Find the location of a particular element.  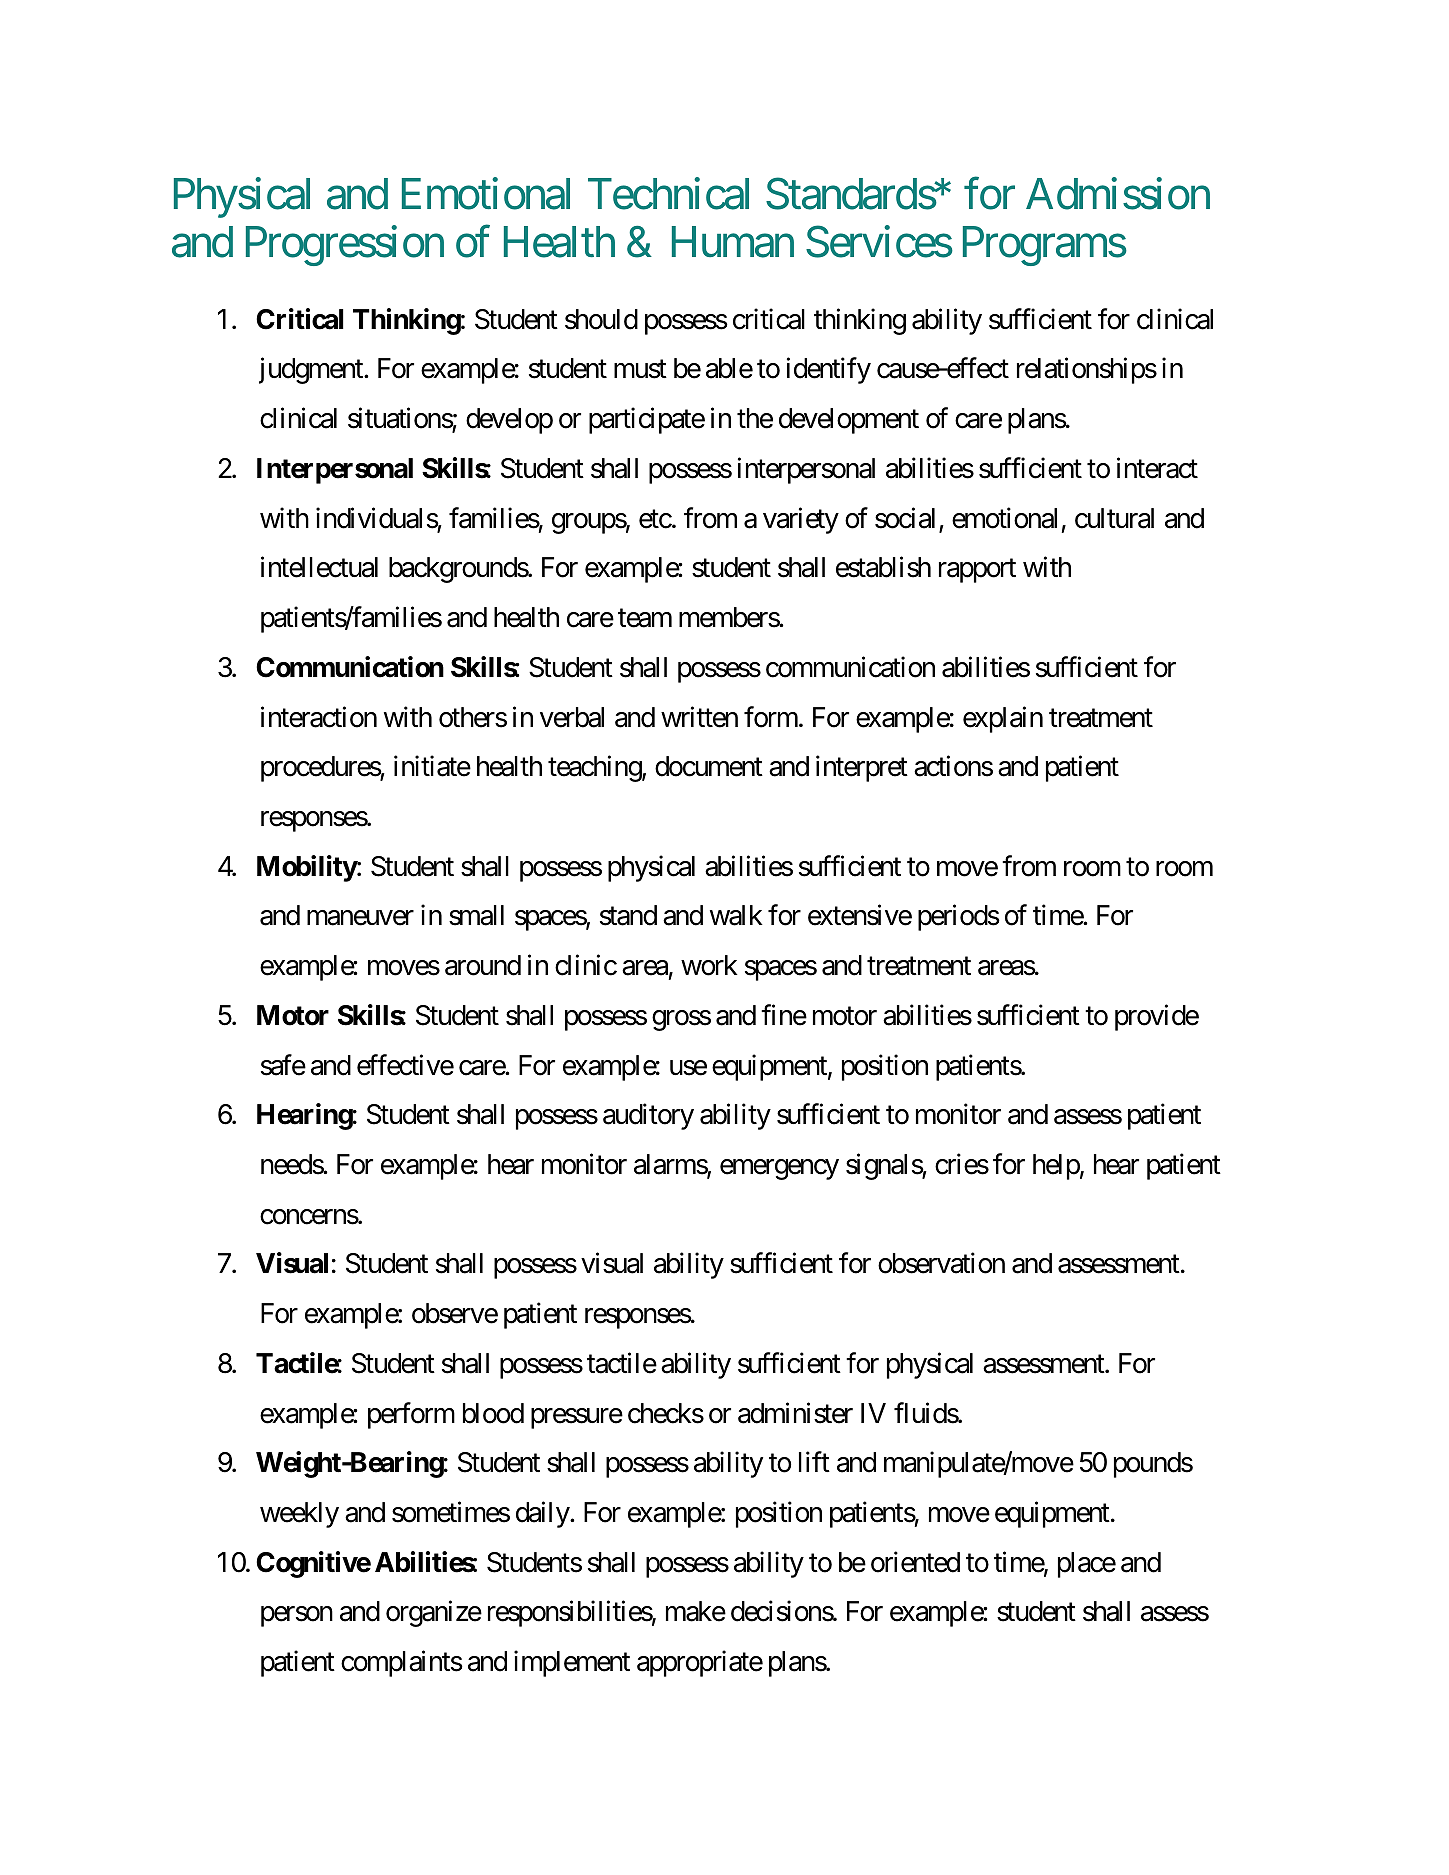

weekly is located at coordinates (299, 1515).
